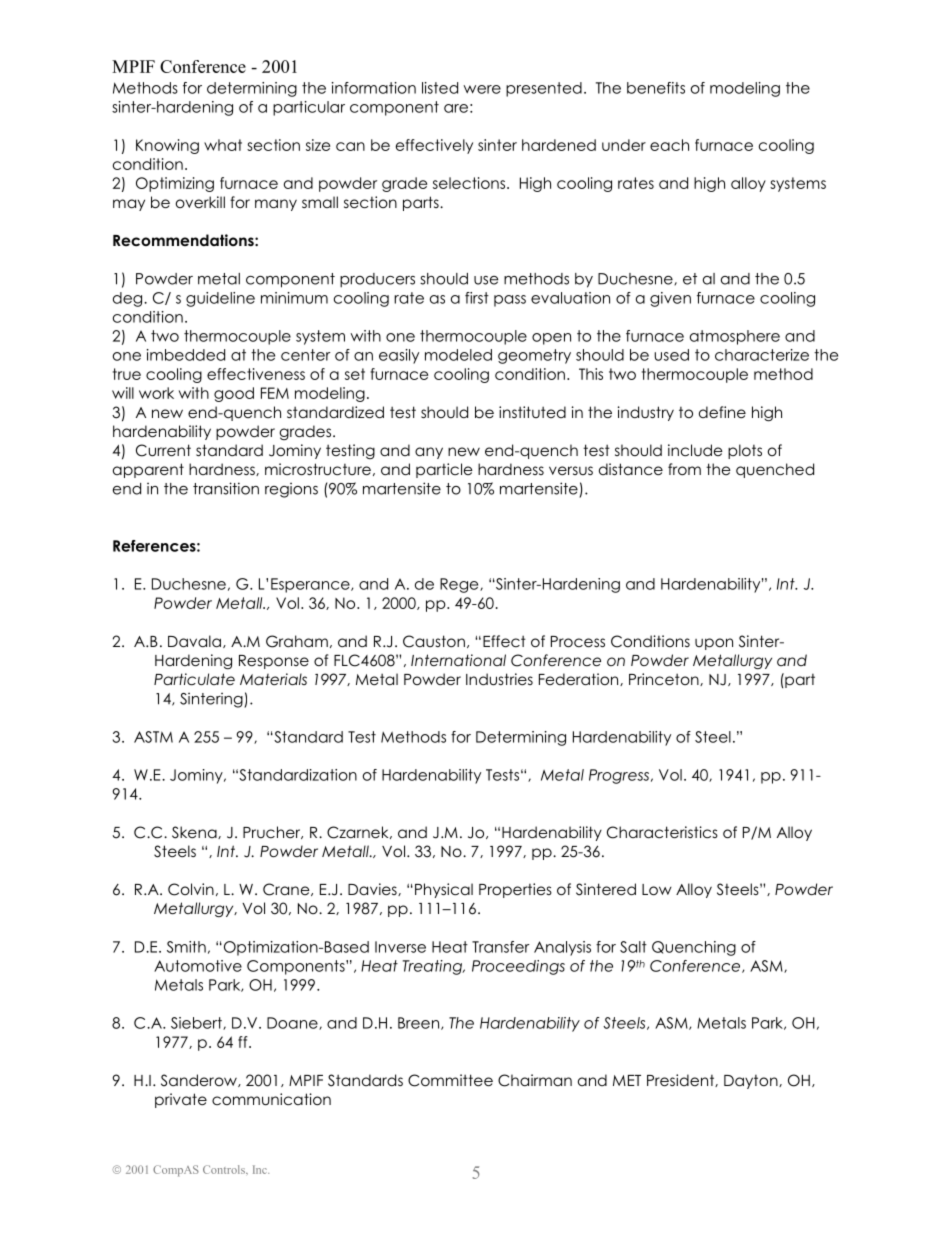 This screenshot has height=1233, width=952. What do you see at coordinates (662, 832) in the screenshot?
I see `Characteristics` at bounding box center [662, 832].
